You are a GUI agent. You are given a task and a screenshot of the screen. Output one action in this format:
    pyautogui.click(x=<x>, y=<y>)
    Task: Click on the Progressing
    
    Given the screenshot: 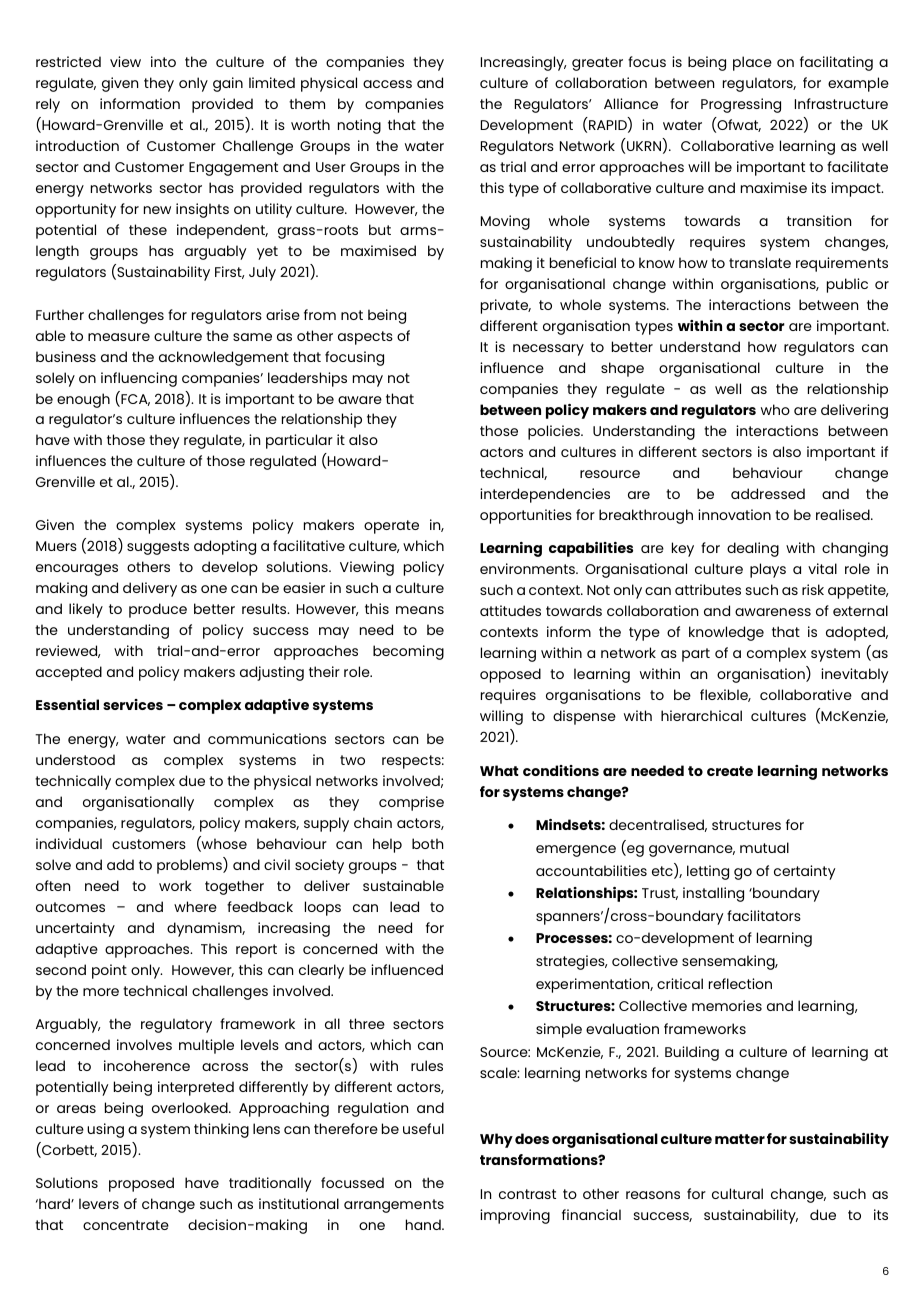 What is the action you would take?
    pyautogui.click(x=741, y=105)
